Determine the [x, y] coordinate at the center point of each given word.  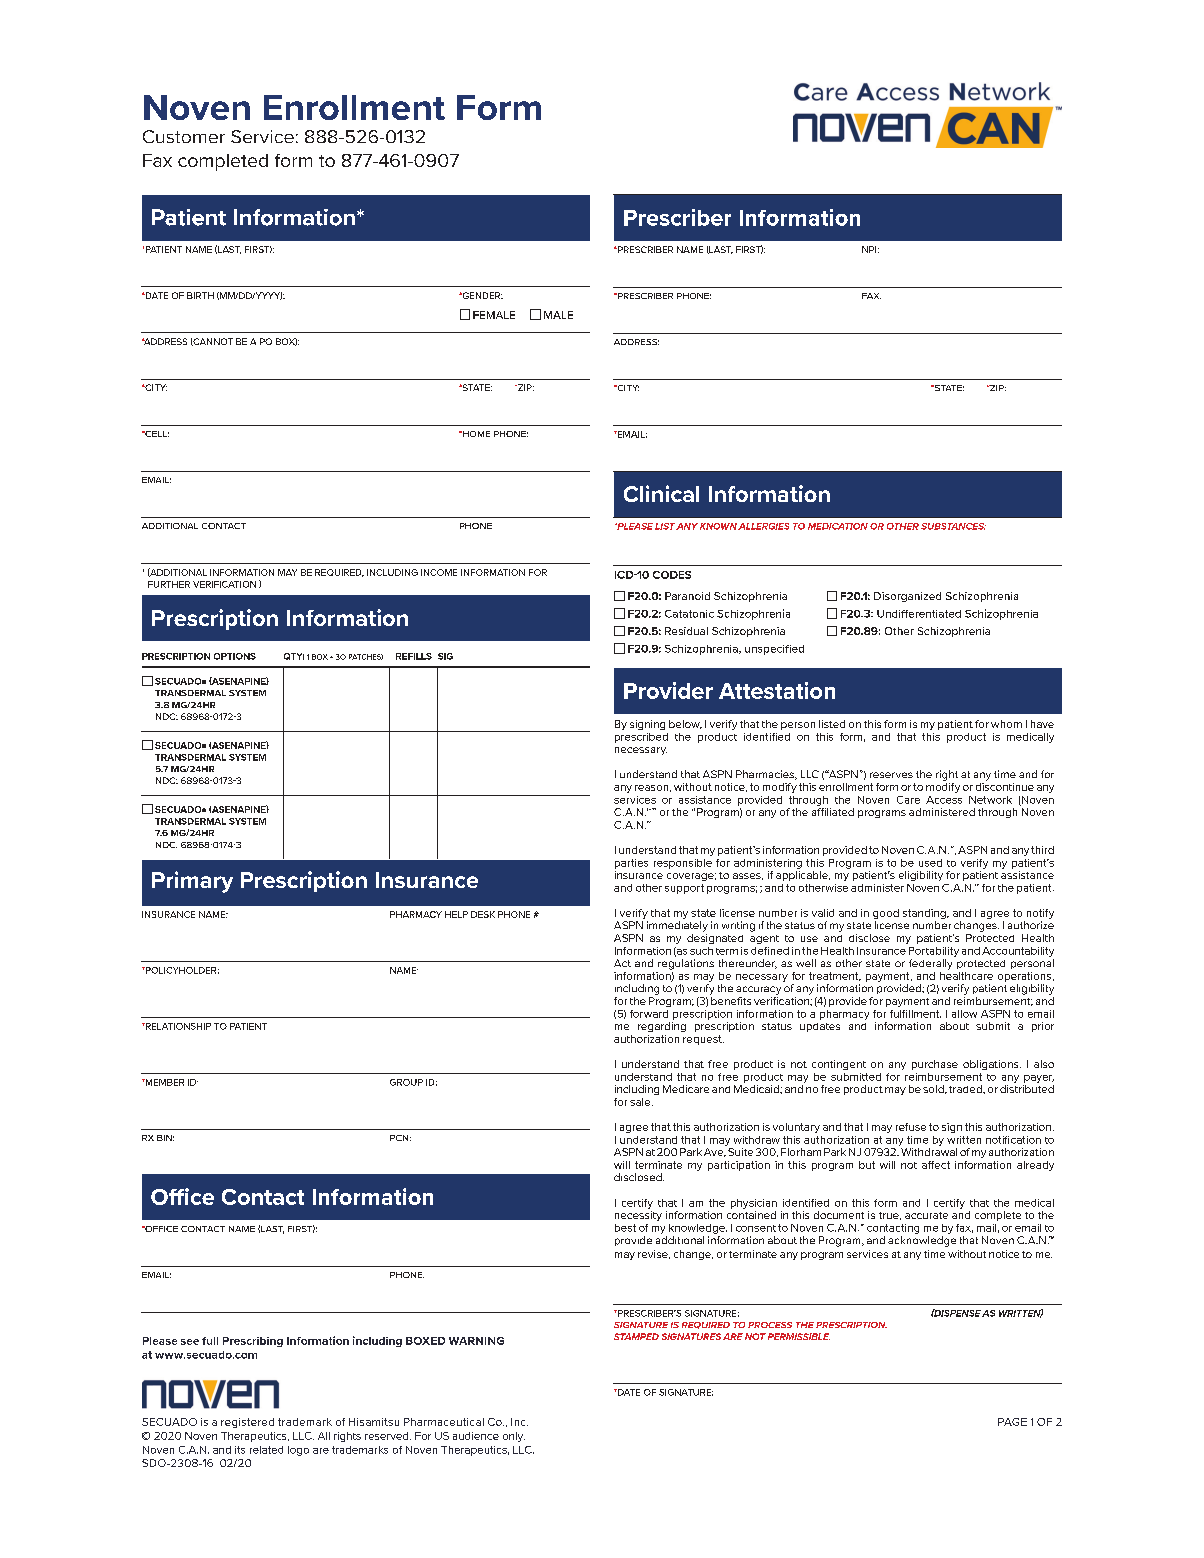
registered [247, 1423]
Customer [184, 136]
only [514, 1437]
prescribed [641, 738]
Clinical [661, 493]
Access [944, 800]
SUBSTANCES [953, 526]
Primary [192, 882]
